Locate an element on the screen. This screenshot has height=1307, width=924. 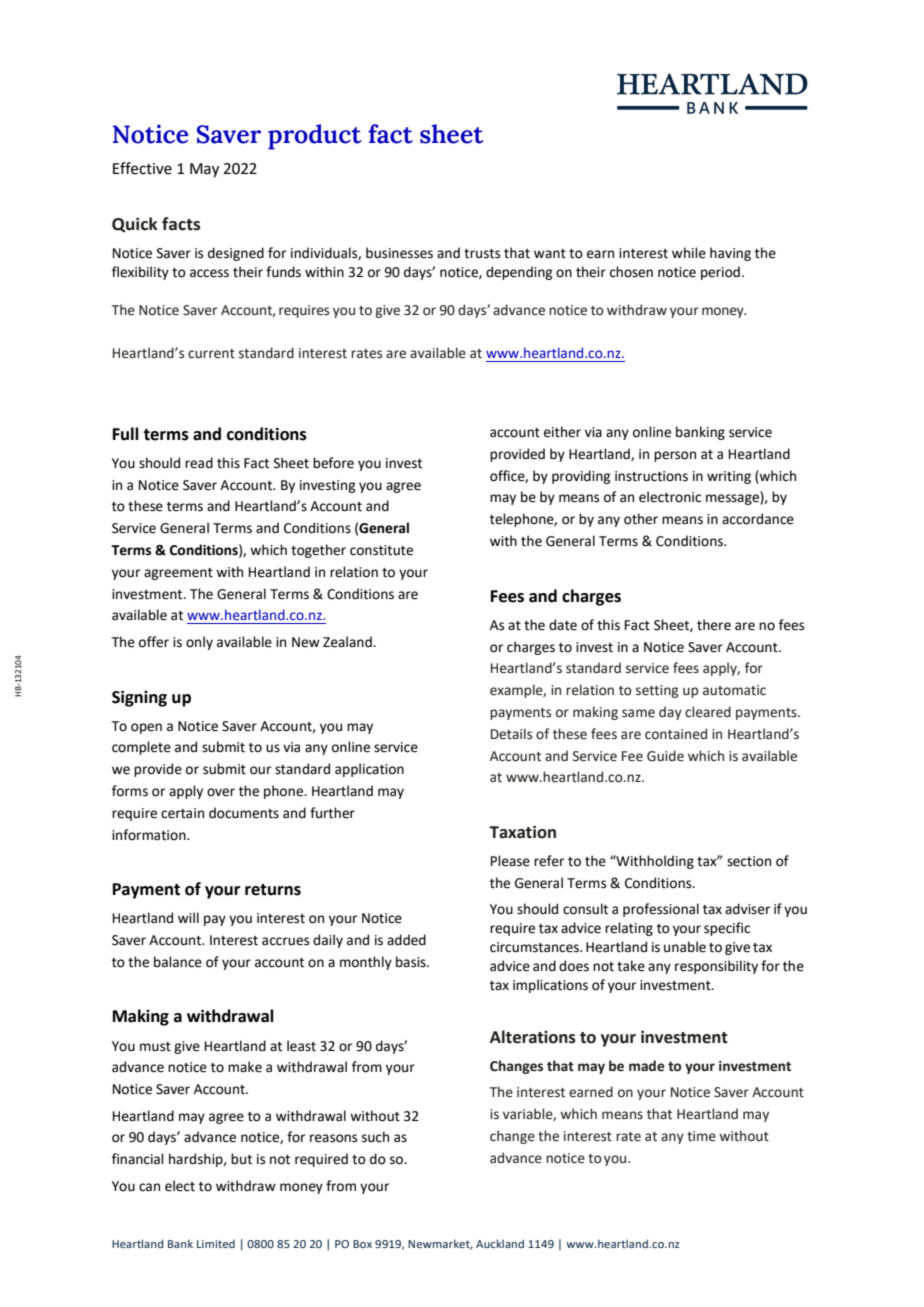
other is located at coordinates (641, 519).
